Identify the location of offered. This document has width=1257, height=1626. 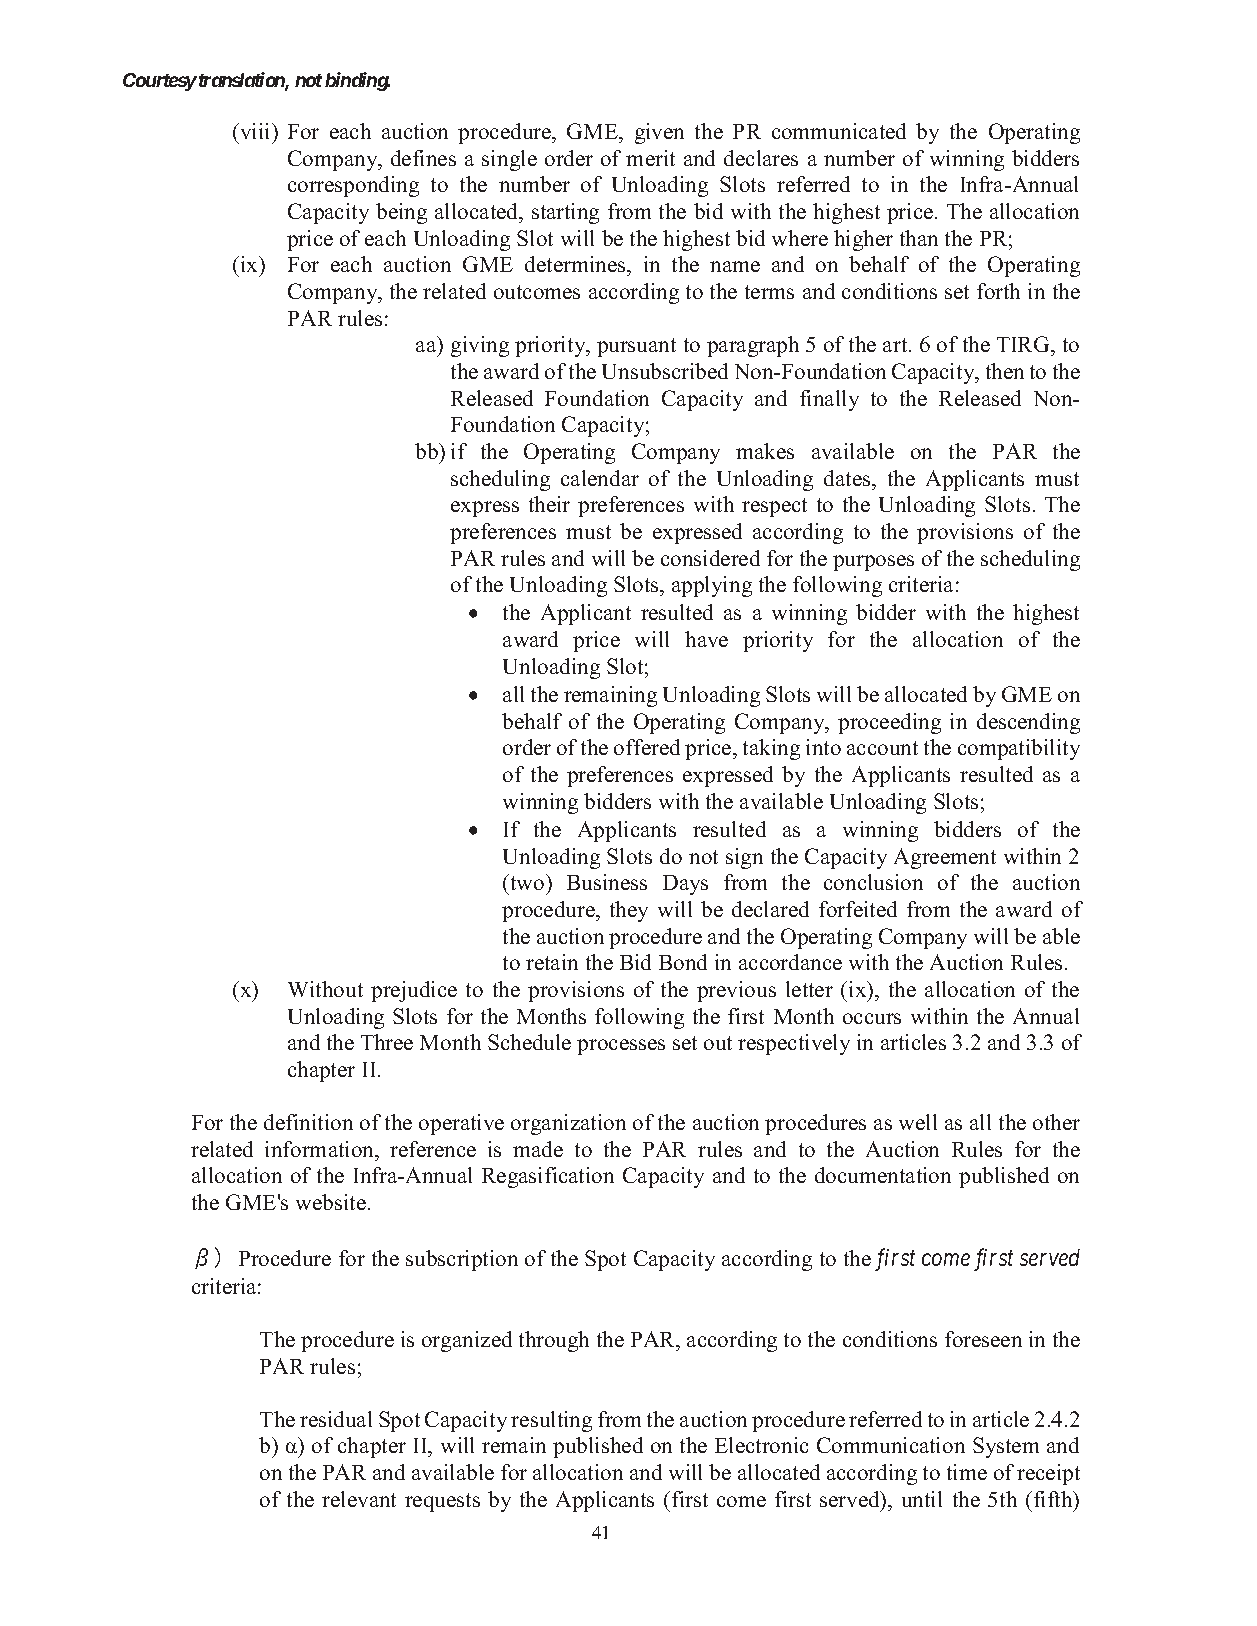
(647, 747).
